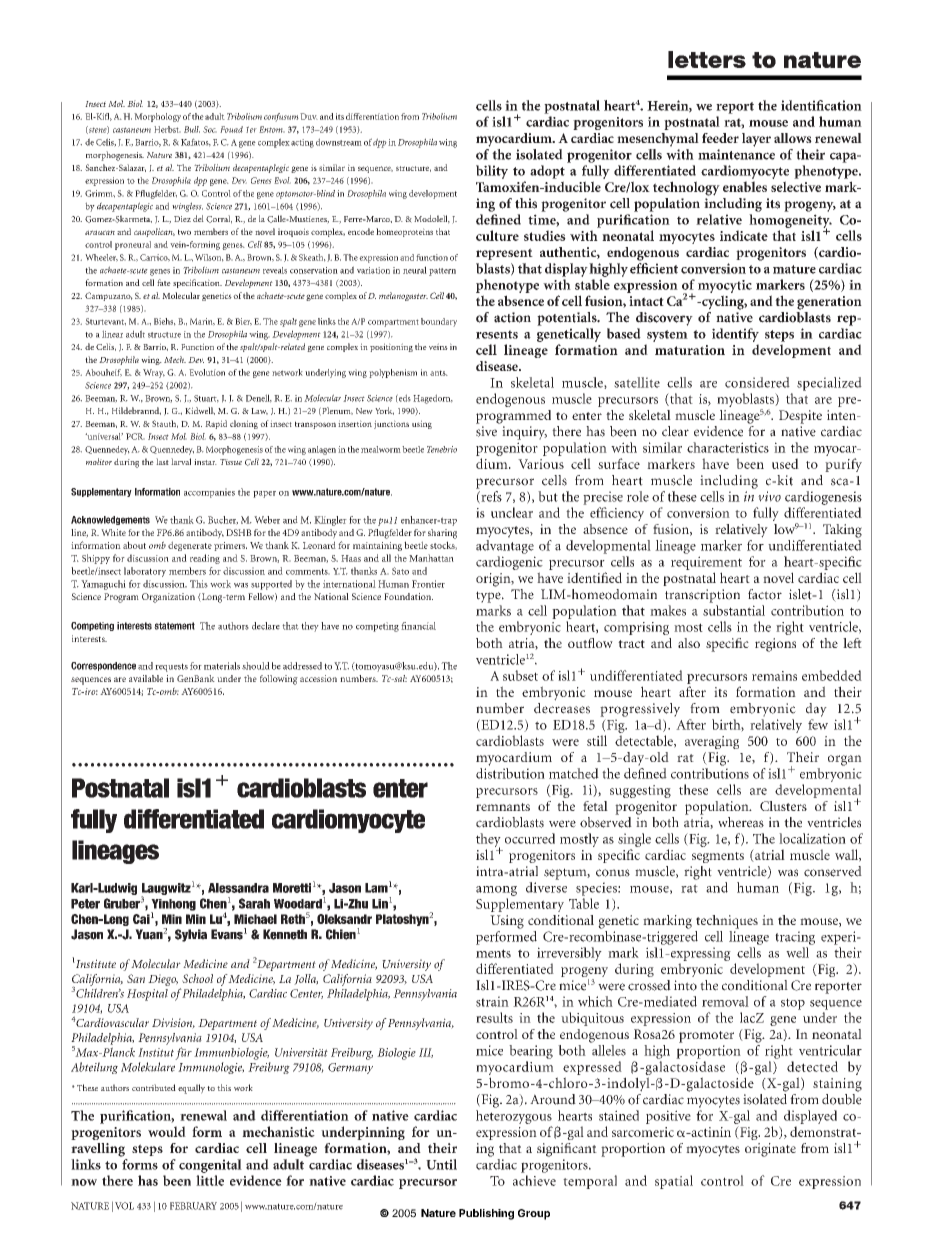 The height and width of the screenshot is (1233, 952). Describe the element at coordinates (418, 626) in the screenshot. I see `financial` at that location.
